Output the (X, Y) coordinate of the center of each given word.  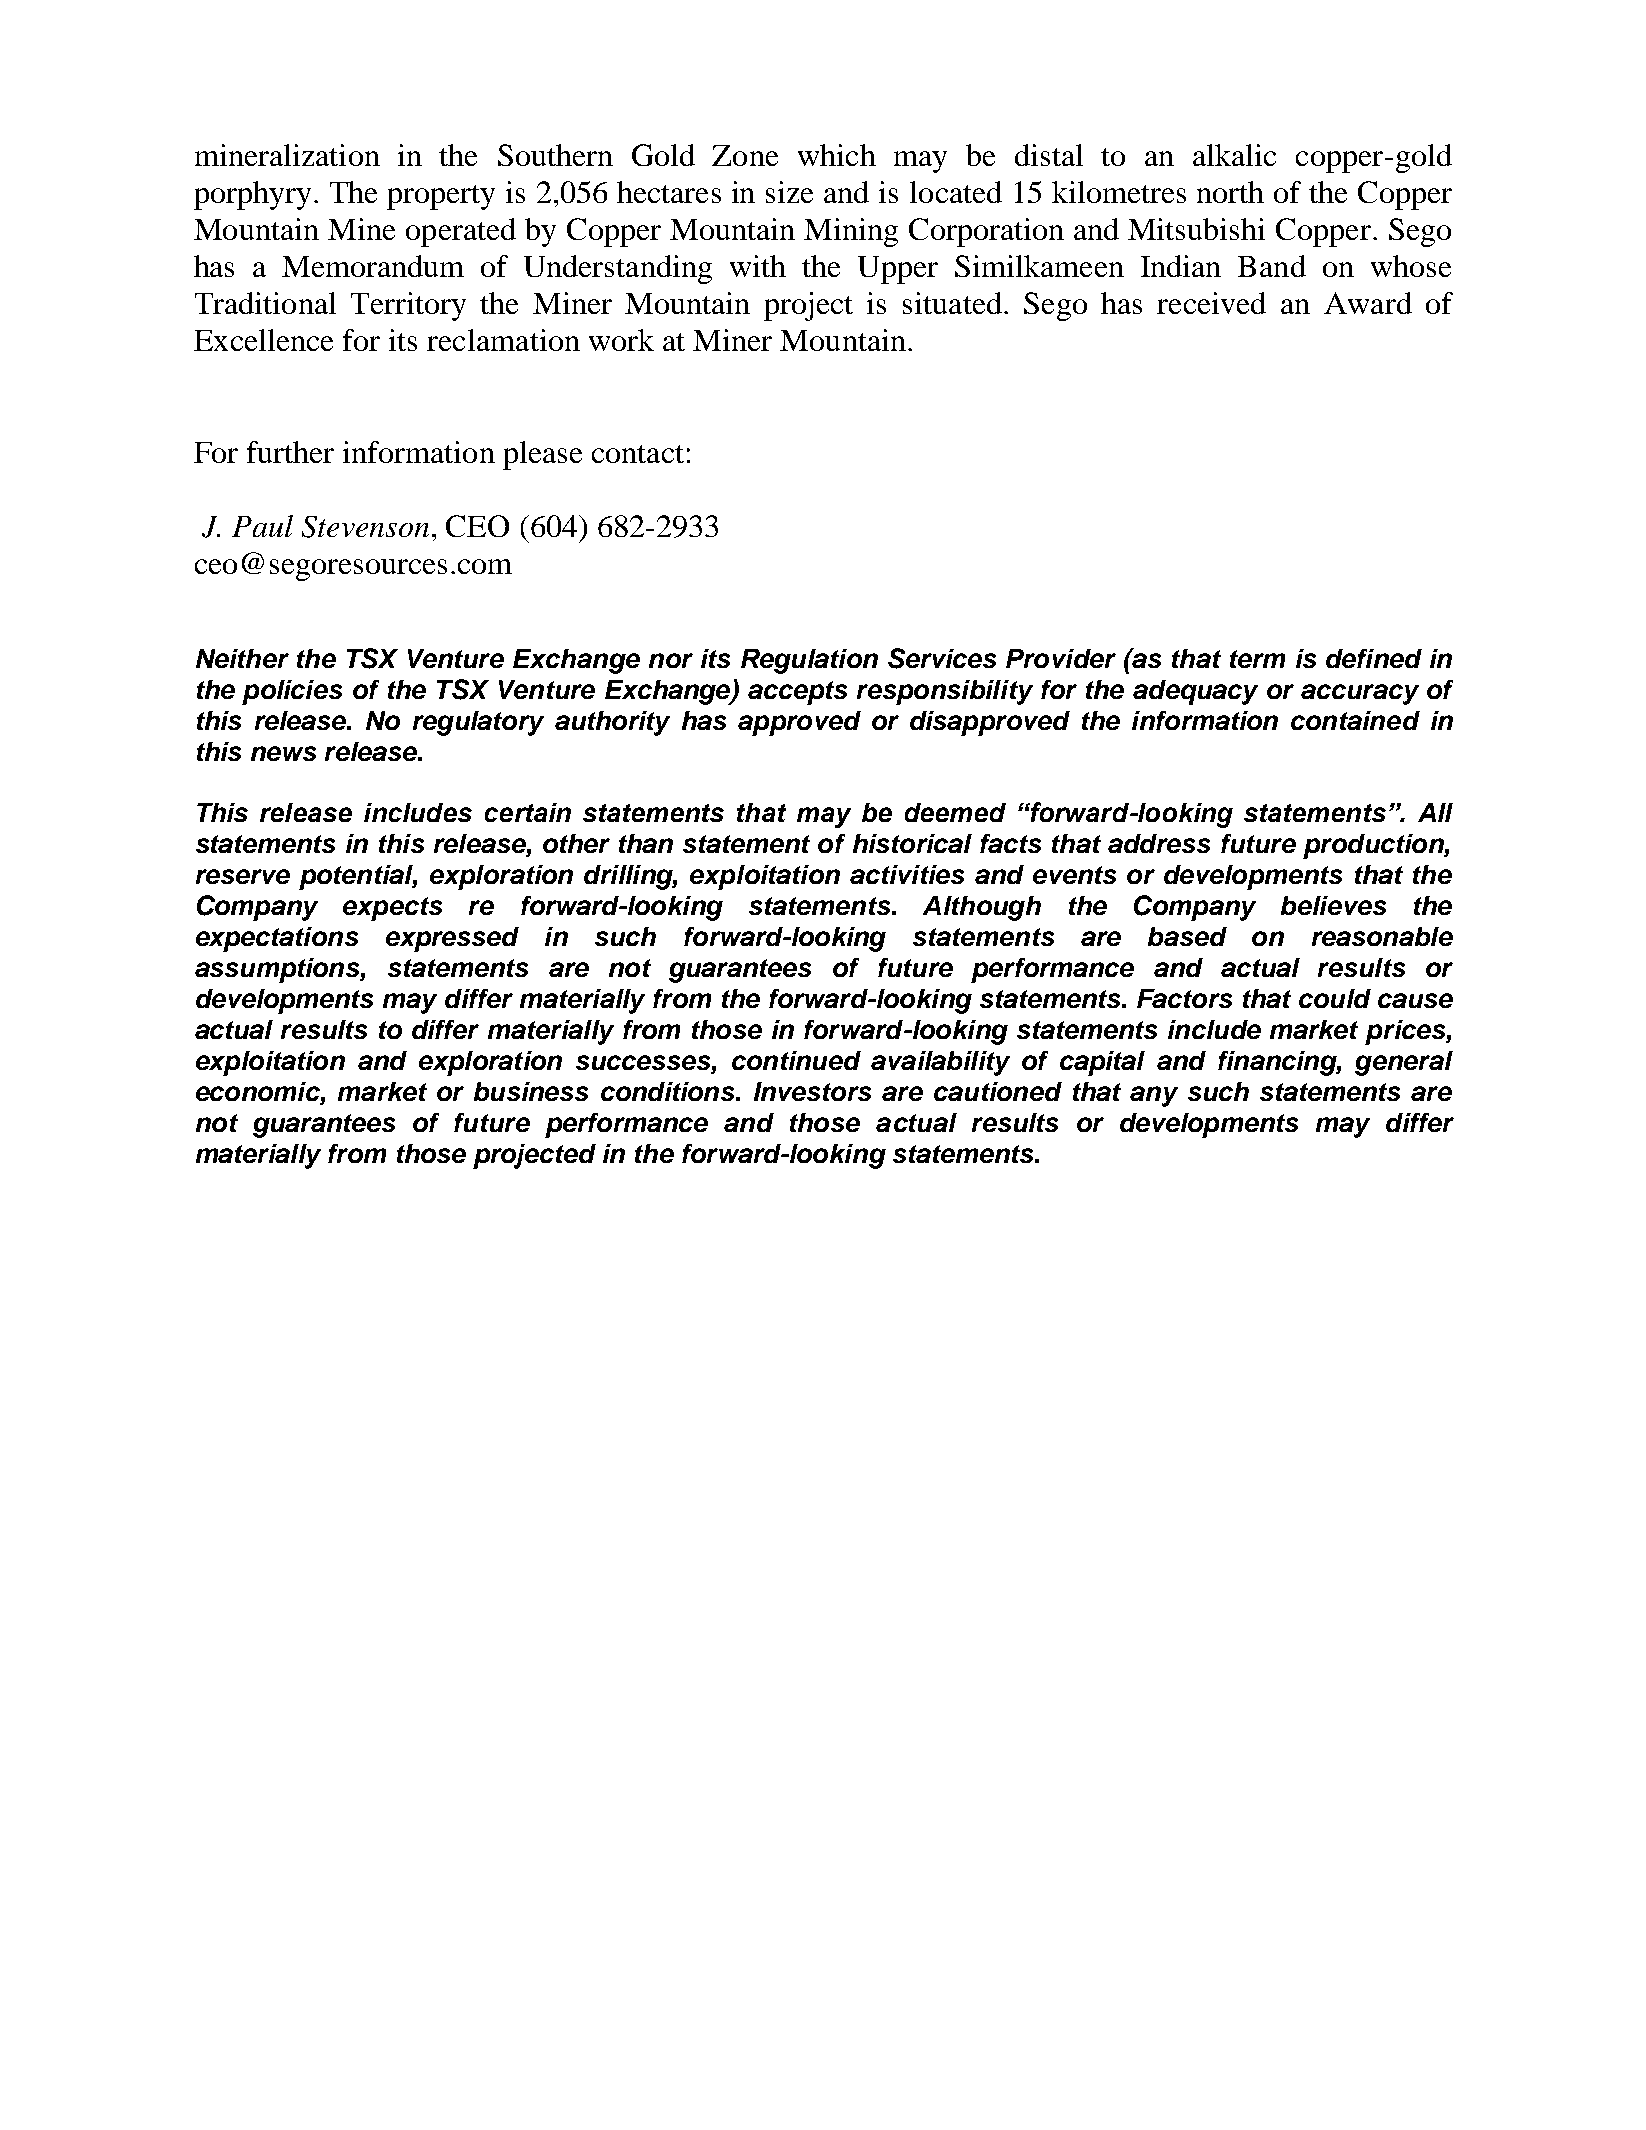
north (1230, 192)
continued (796, 1060)
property (441, 197)
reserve (243, 876)
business (531, 1091)
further (290, 452)
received (1211, 303)
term (1257, 659)
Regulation (809, 661)
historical (912, 843)
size (789, 192)
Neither (242, 658)
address (1159, 843)
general (1404, 1063)
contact (638, 454)
